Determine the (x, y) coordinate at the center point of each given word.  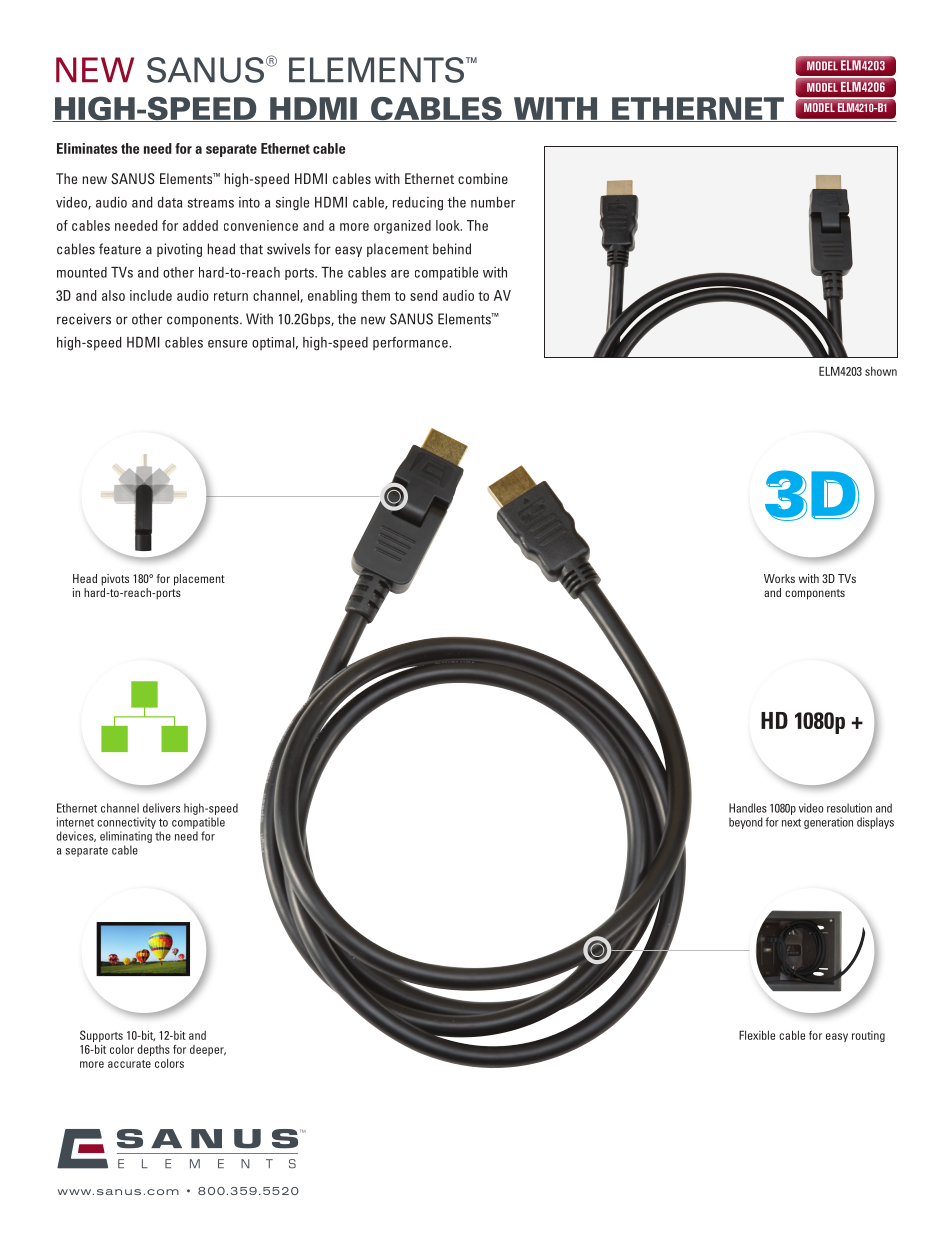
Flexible (757, 1035)
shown (881, 371)
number (493, 202)
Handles (748, 808)
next (791, 822)
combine (483, 178)
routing (868, 1036)
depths (153, 1050)
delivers (161, 808)
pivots (115, 580)
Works (779, 578)
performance (411, 343)
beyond (746, 823)
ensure (227, 344)
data (170, 202)
